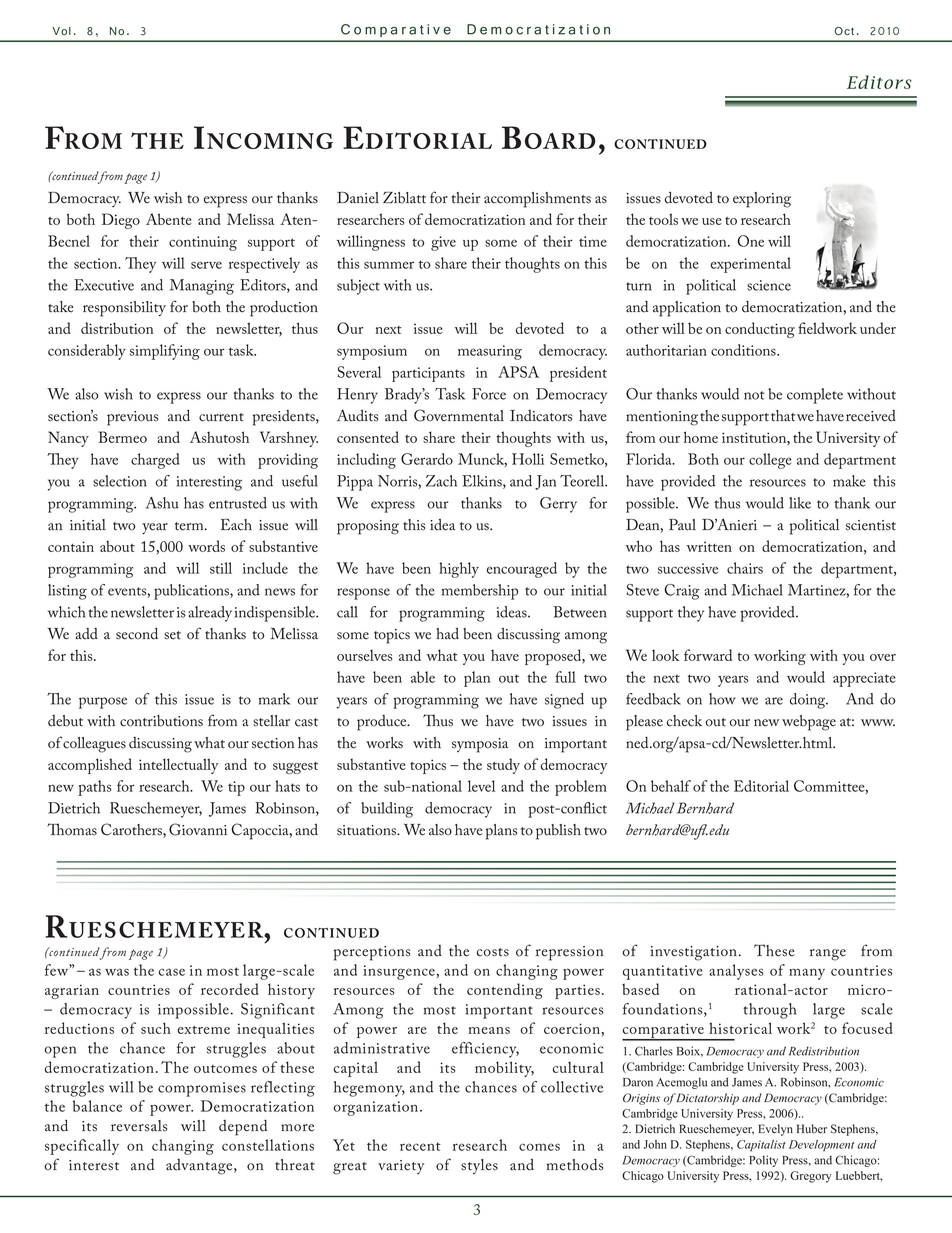 This document has width=952, height=1233. I want to click on college, so click(770, 461).
